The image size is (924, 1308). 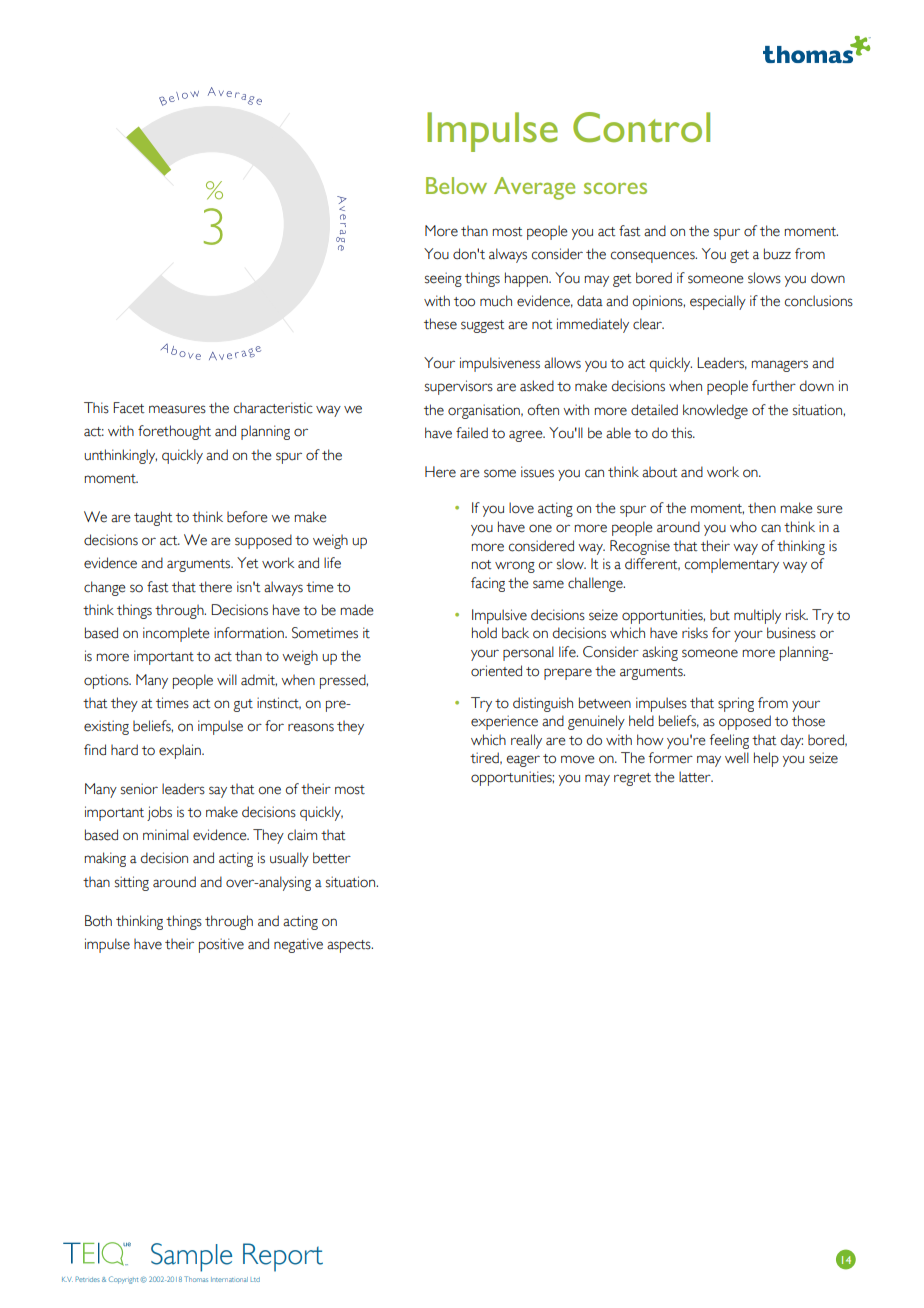 What do you see at coordinates (456, 185) in the page?
I see `Below` at bounding box center [456, 185].
